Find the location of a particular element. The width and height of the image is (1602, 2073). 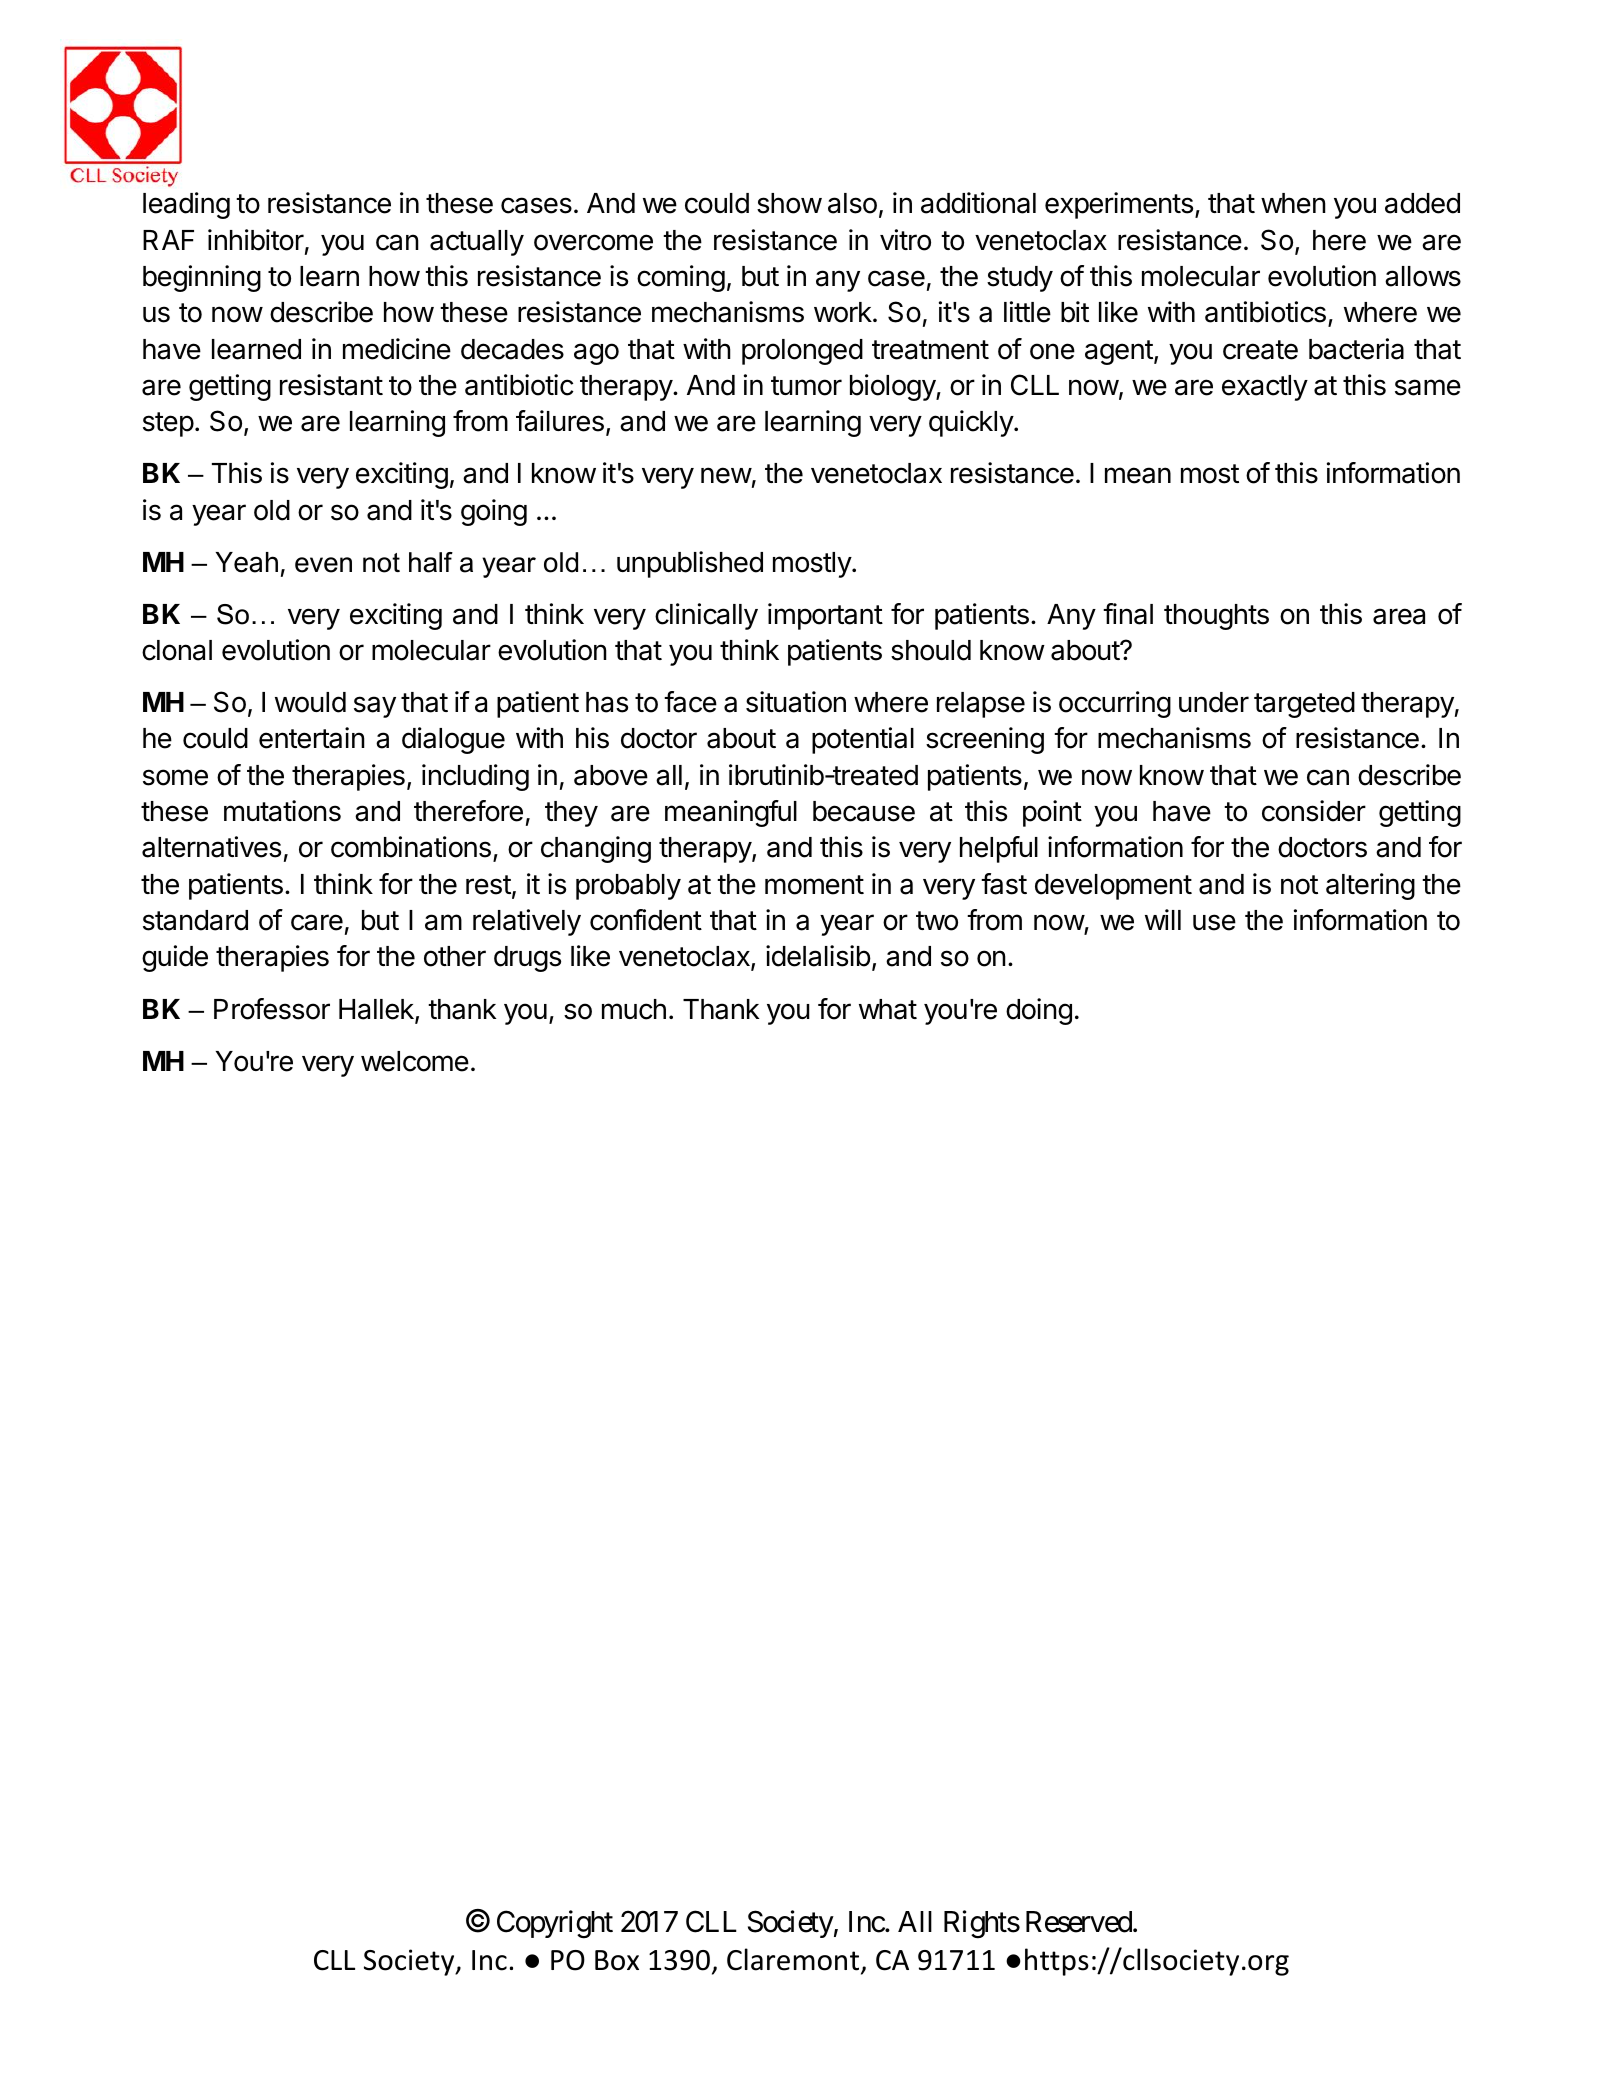

beginning is located at coordinates (202, 278).
